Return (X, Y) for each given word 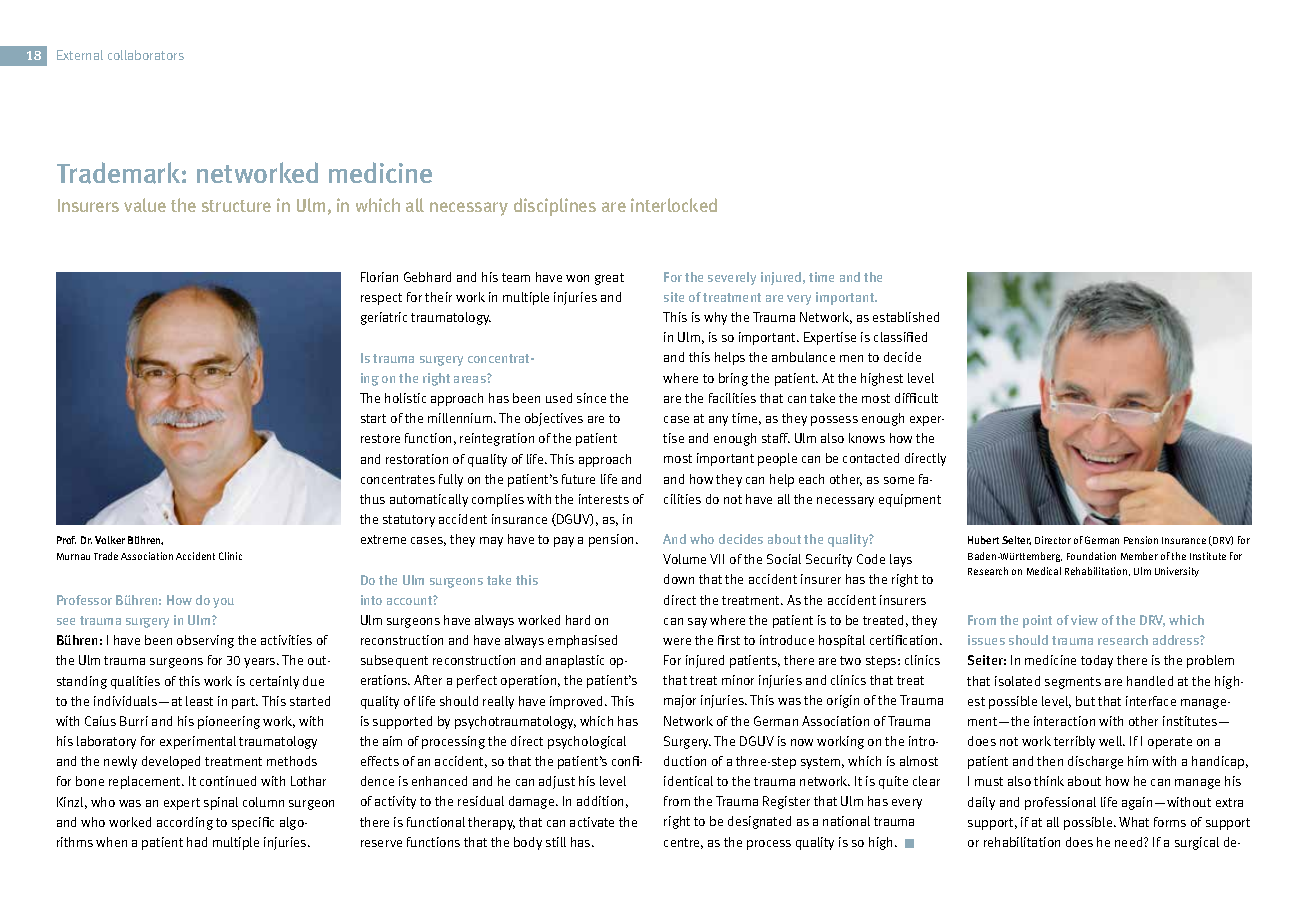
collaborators (146, 55)
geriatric (384, 318)
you (223, 603)
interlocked (674, 205)
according (185, 823)
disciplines (555, 207)
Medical (1044, 571)
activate (592, 822)
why (715, 318)
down (679, 579)
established (906, 317)
